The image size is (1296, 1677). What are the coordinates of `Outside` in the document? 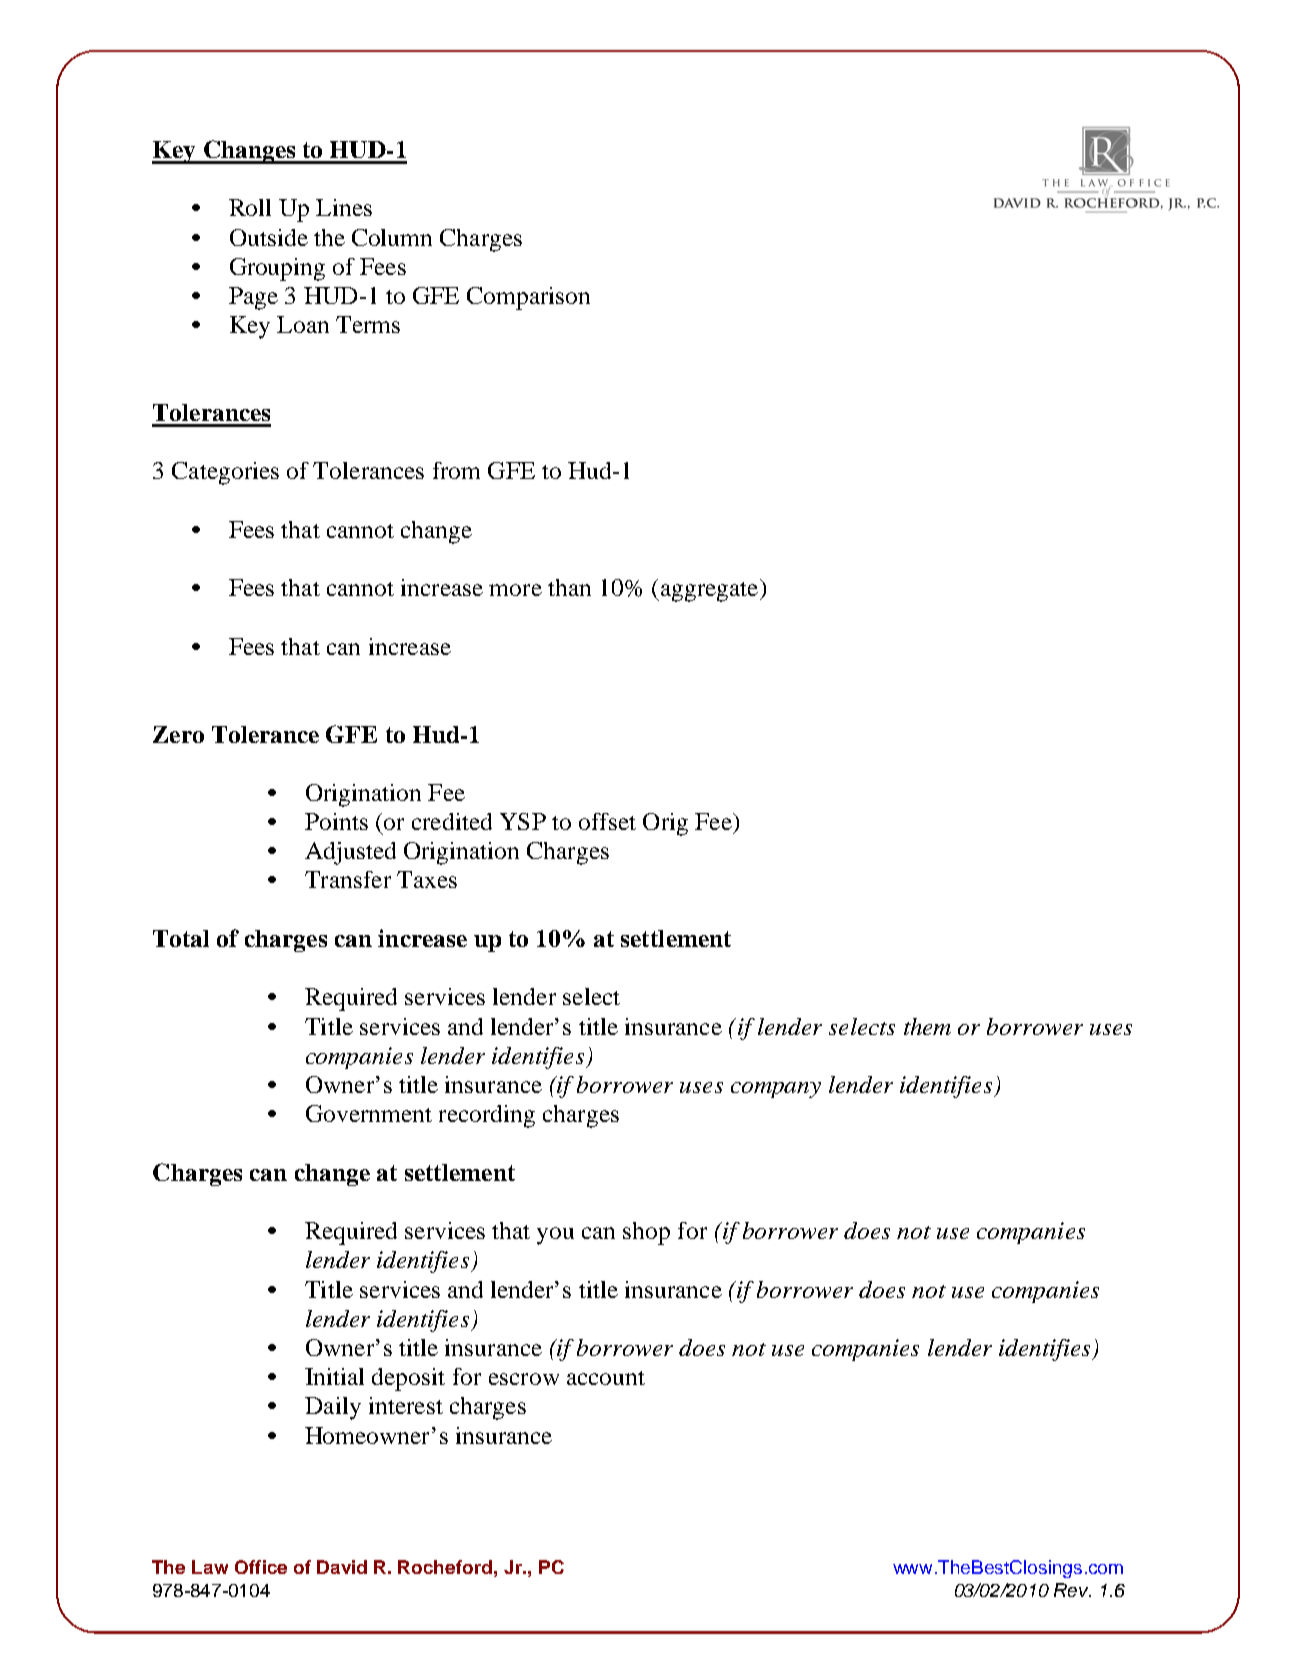 It's located at (269, 237).
